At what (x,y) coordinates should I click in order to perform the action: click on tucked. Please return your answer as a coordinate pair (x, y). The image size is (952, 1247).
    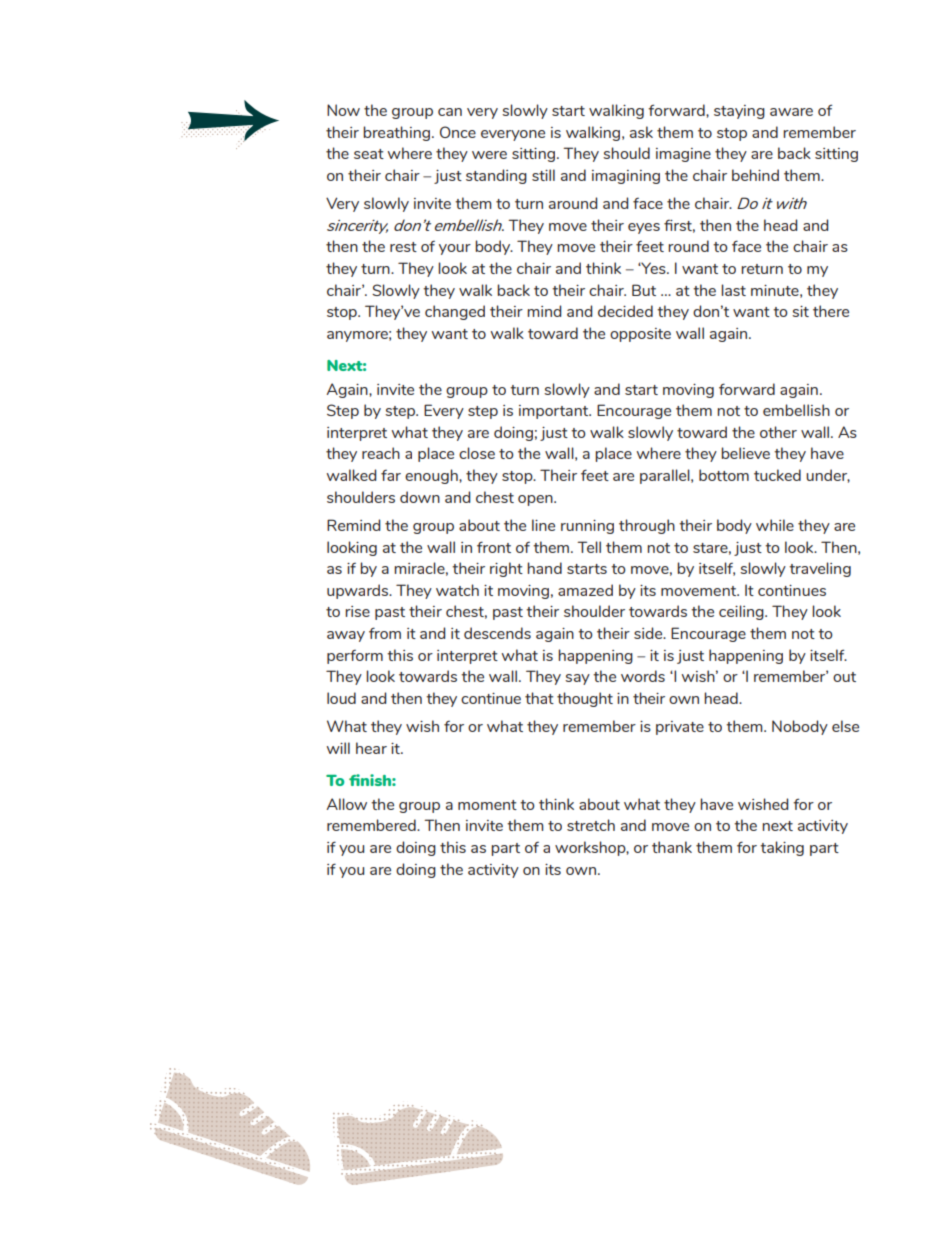
    Looking at the image, I should click on (777, 475).
